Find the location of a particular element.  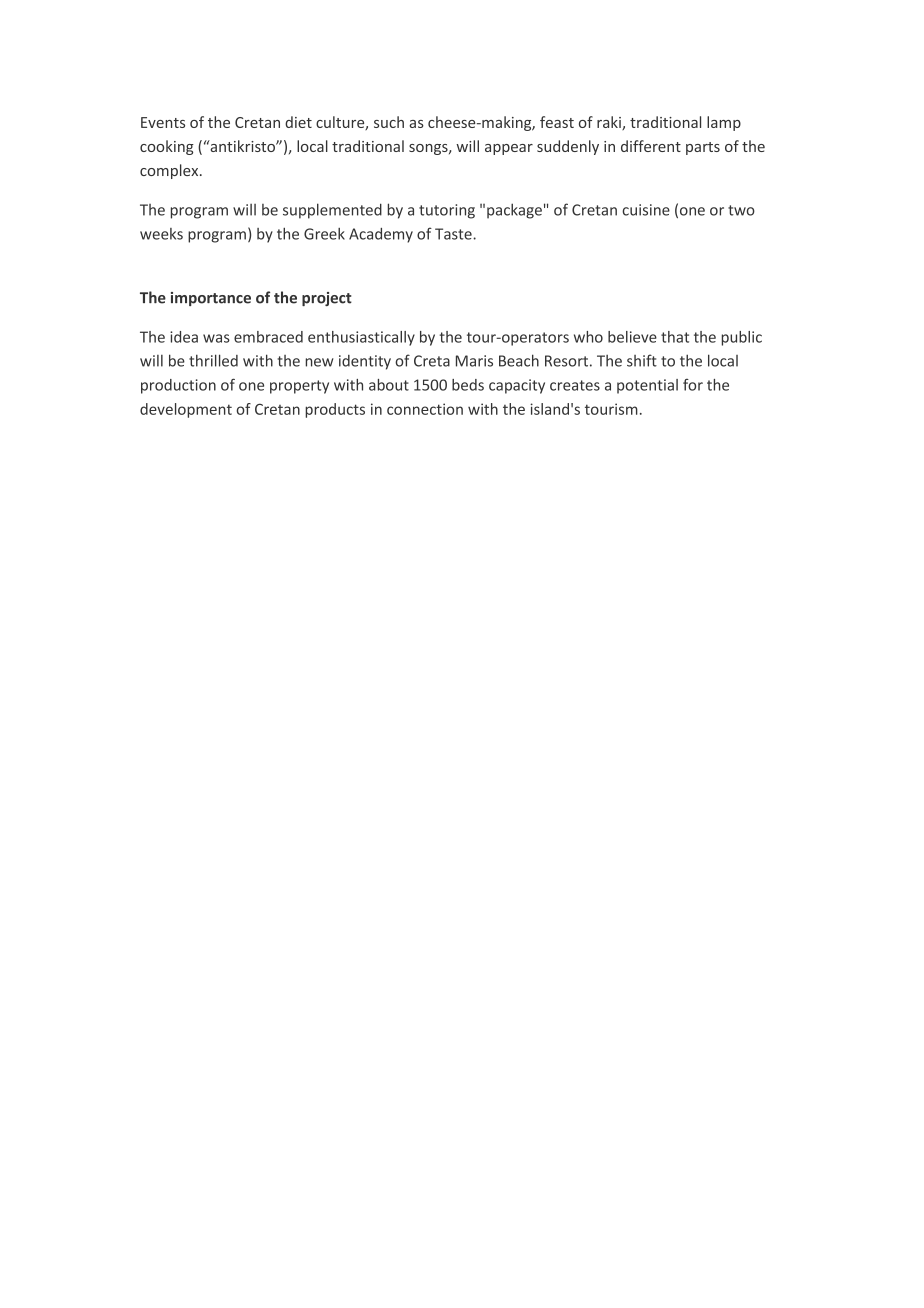

project is located at coordinates (327, 299).
